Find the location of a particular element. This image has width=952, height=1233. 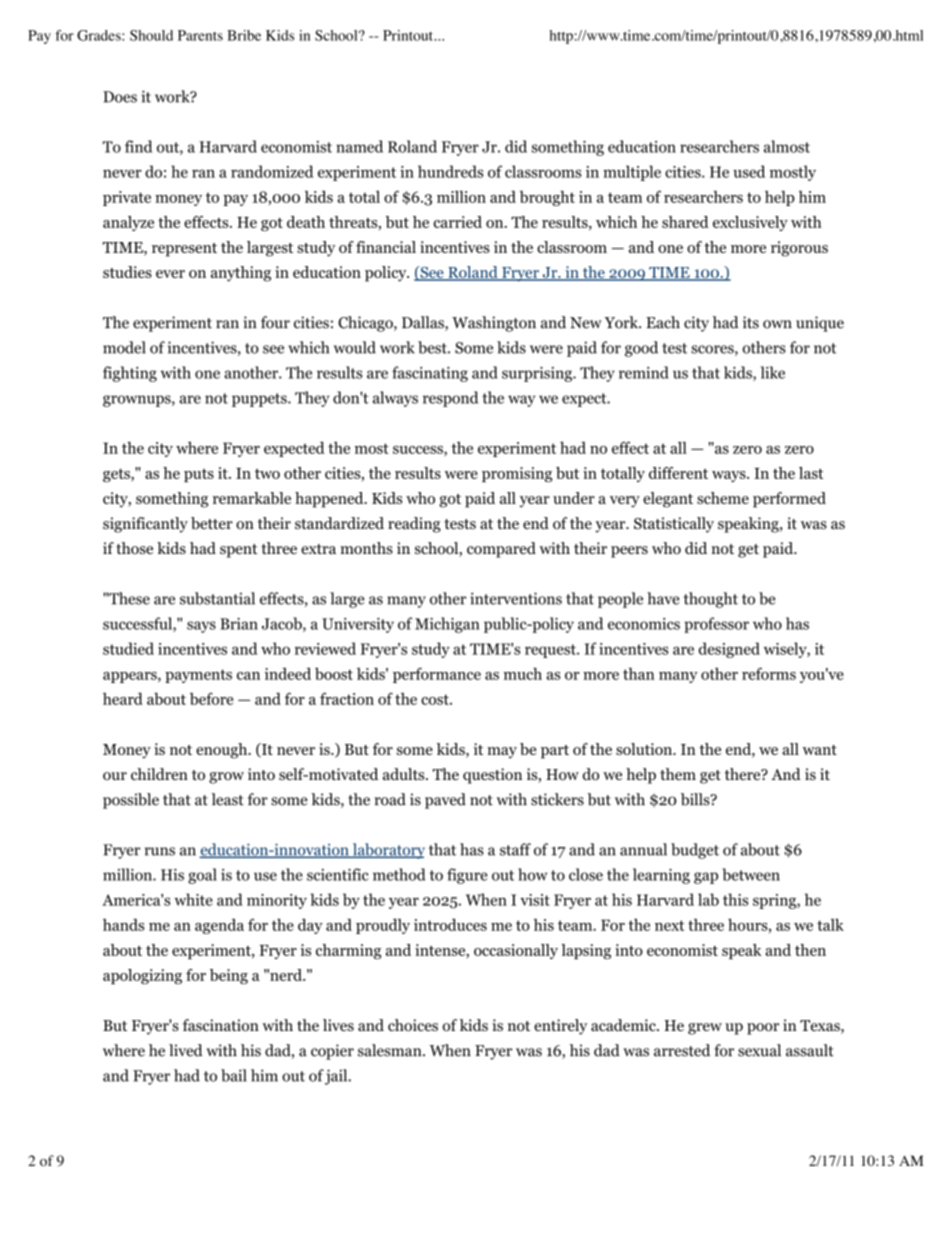

hundreds is located at coordinates (450, 171).
